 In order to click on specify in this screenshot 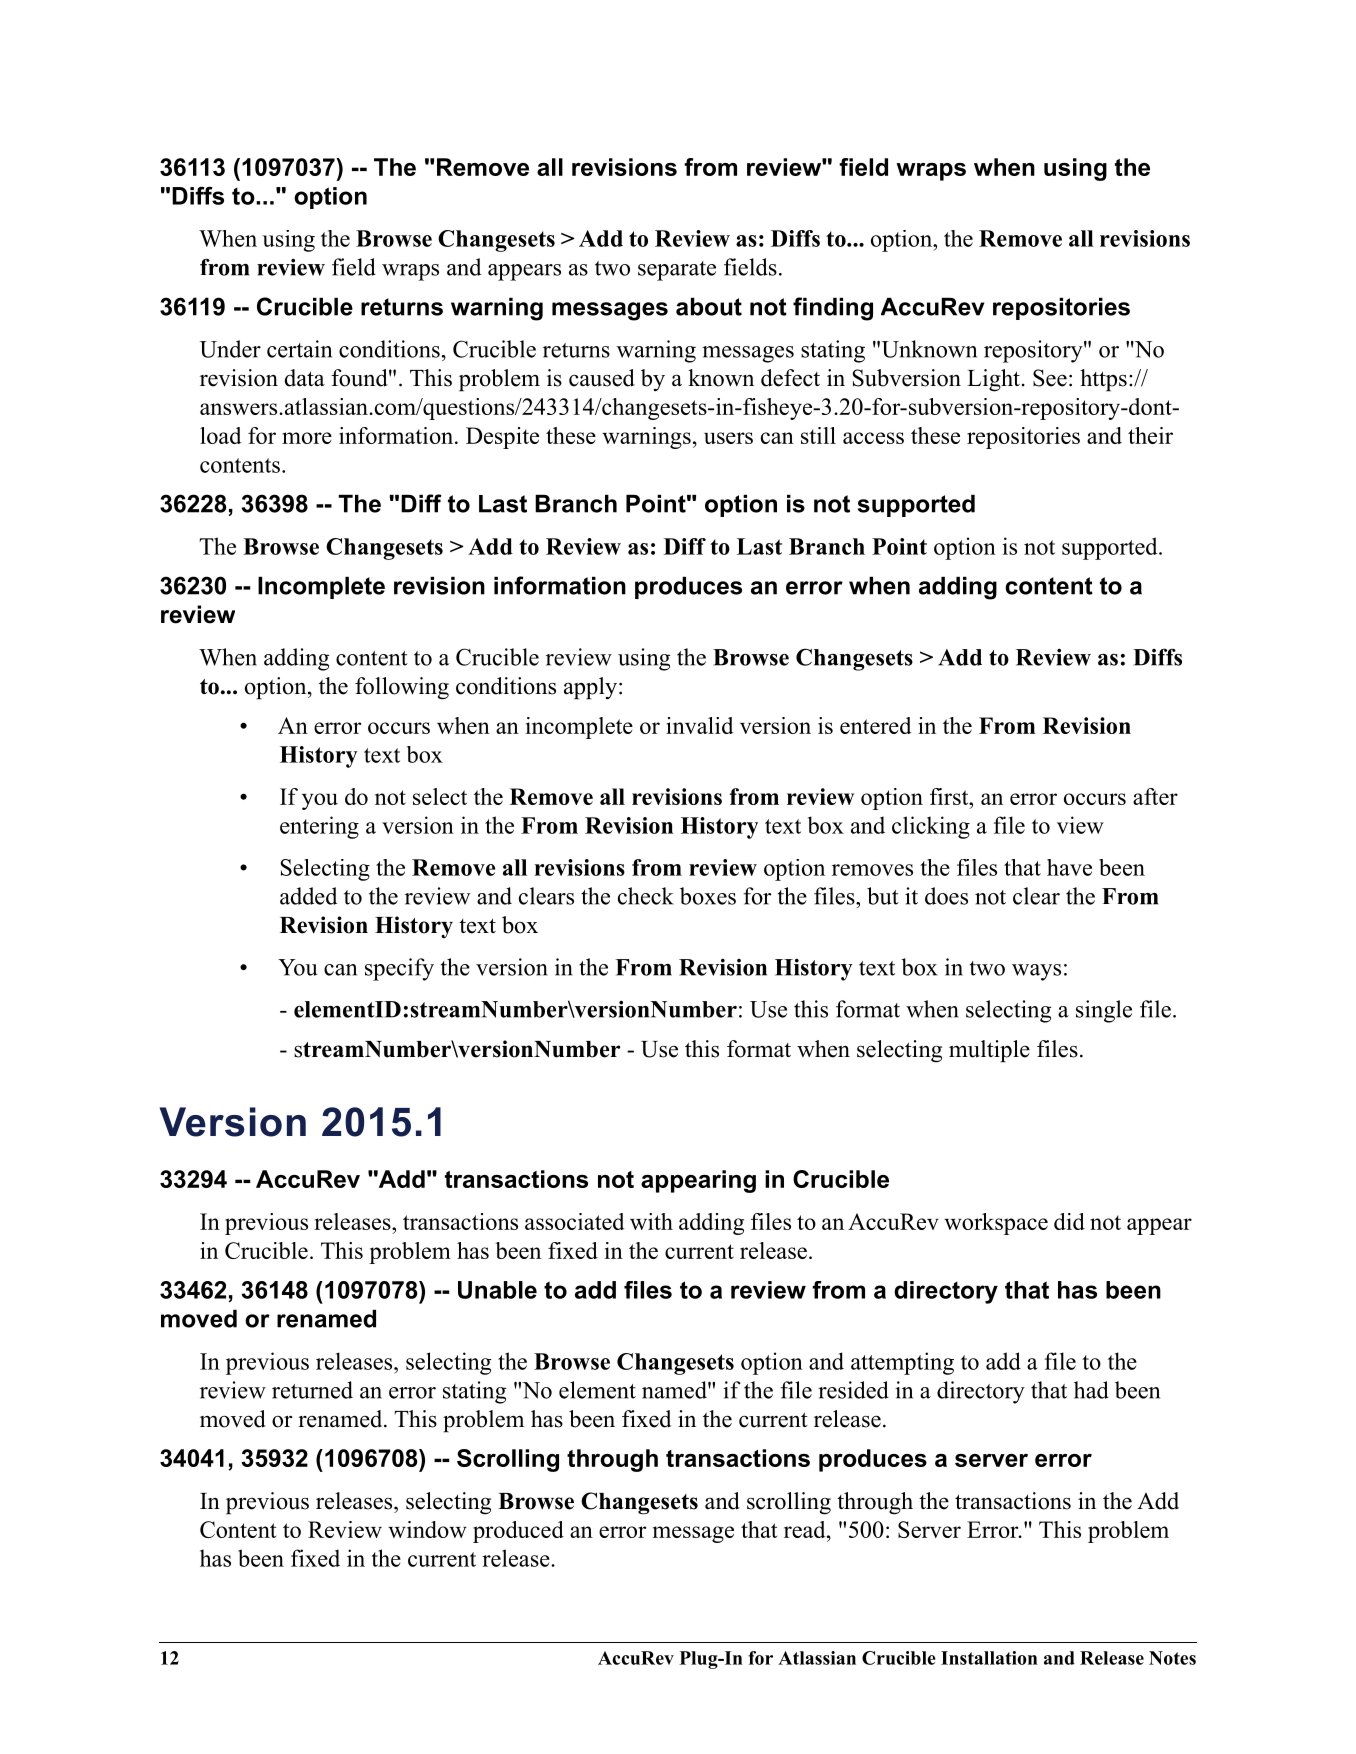, I will do `click(399, 969)`.
